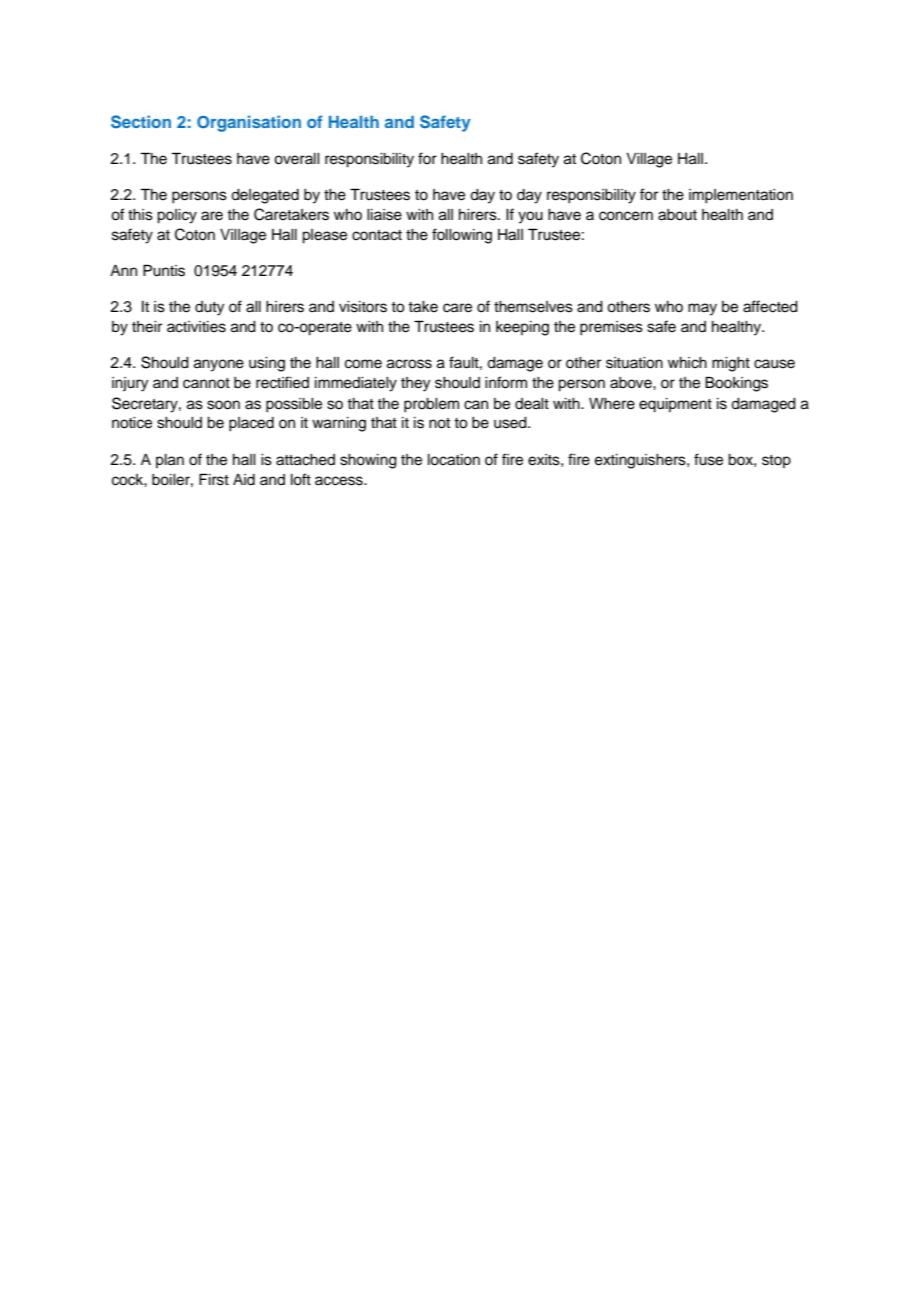 The width and height of the screenshot is (924, 1308). Describe the element at coordinates (522, 328) in the screenshot. I see `keeping` at that location.
